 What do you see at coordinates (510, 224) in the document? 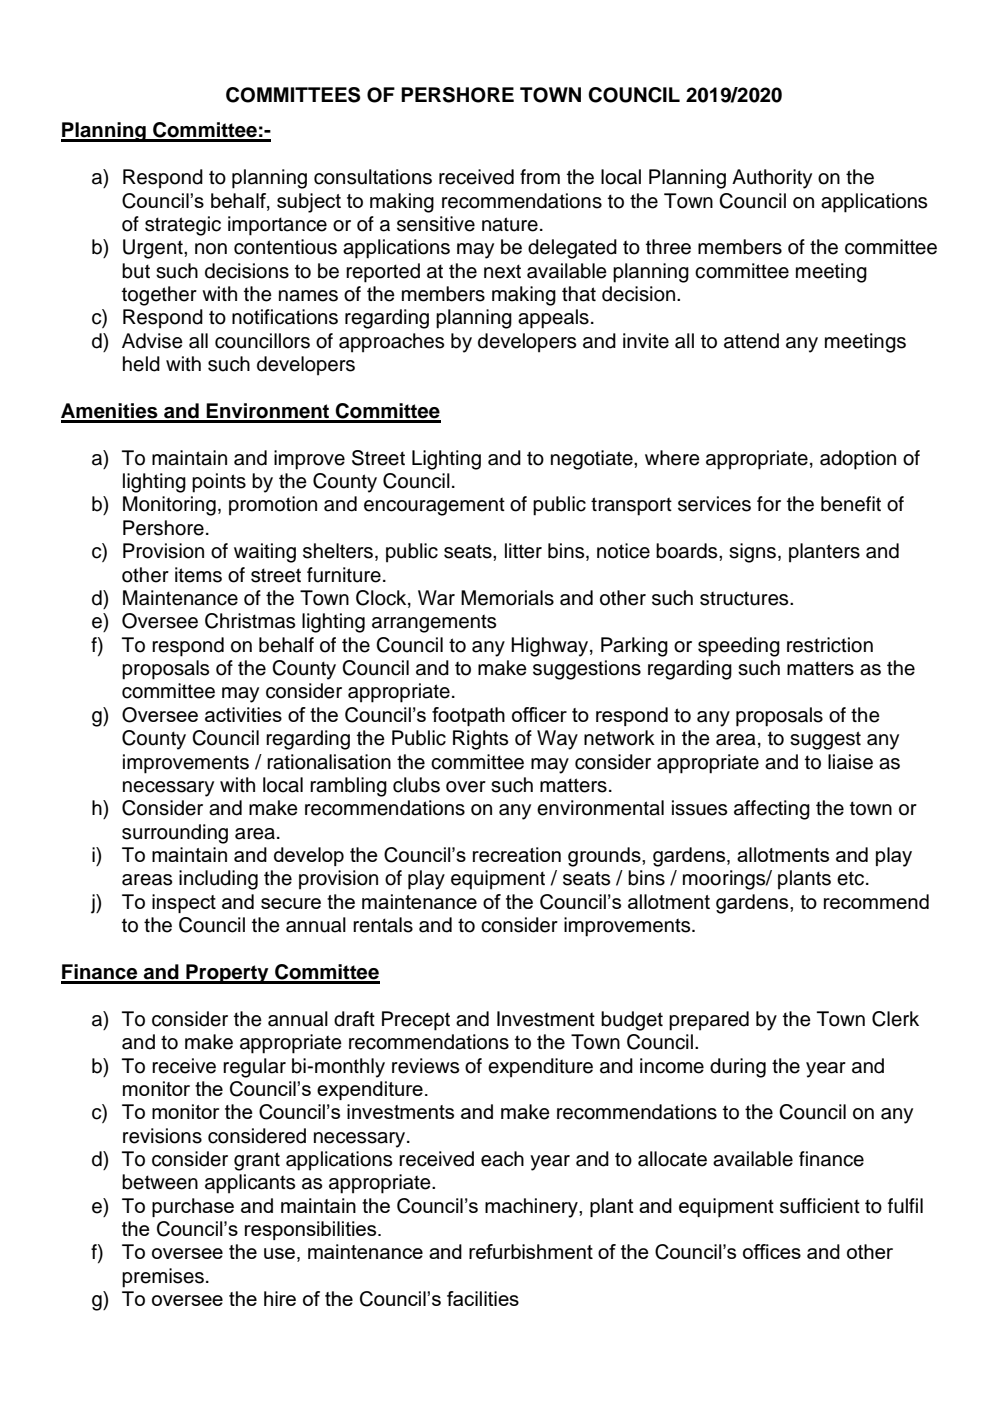
I see `nature` at bounding box center [510, 224].
